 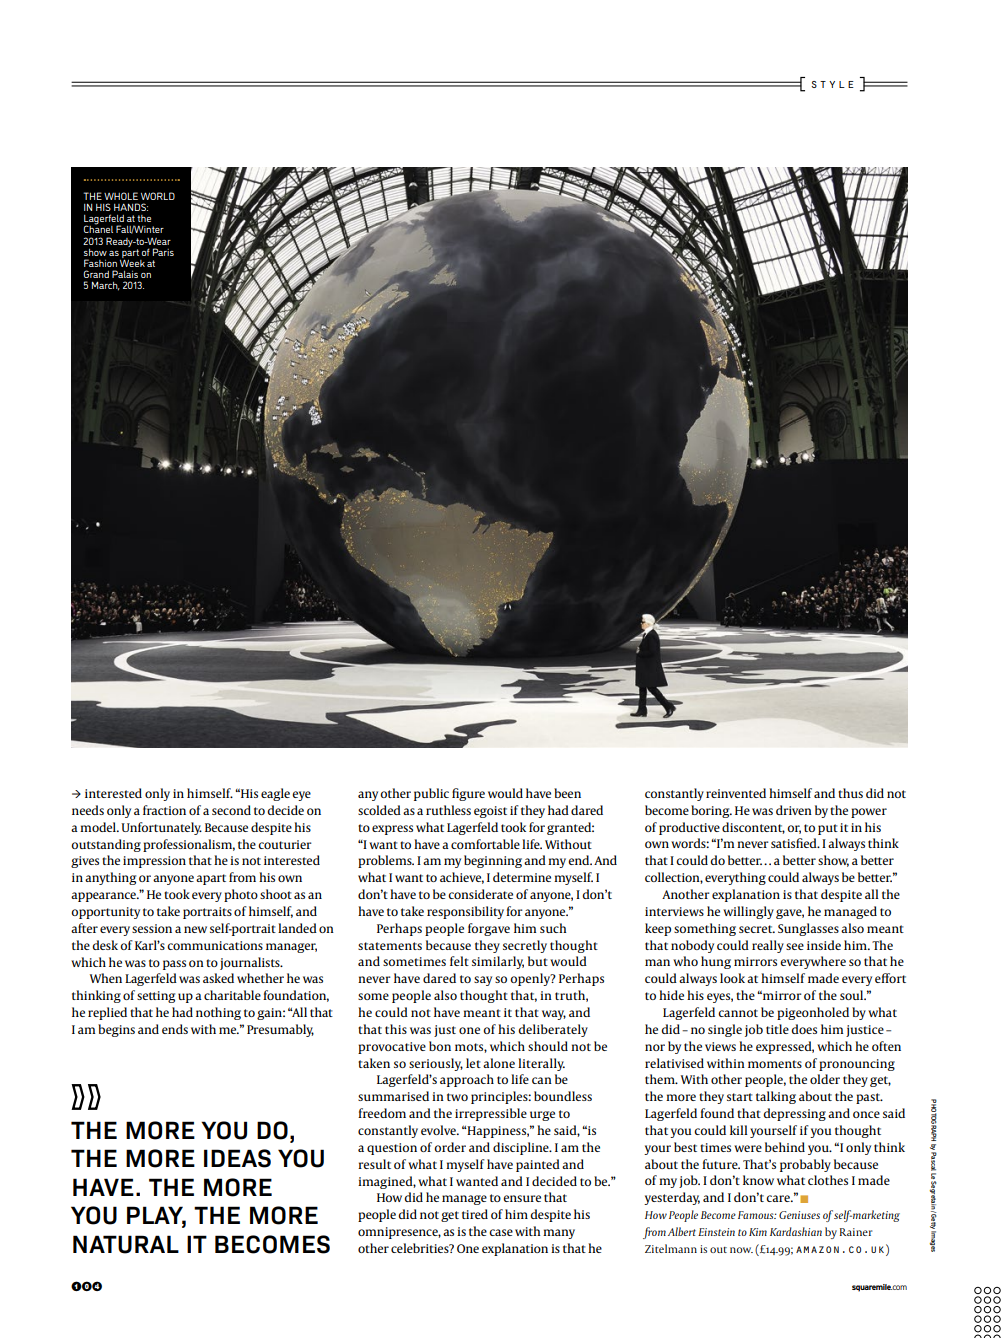 What do you see at coordinates (164, 810) in the screenshot?
I see `fraction` at bounding box center [164, 810].
